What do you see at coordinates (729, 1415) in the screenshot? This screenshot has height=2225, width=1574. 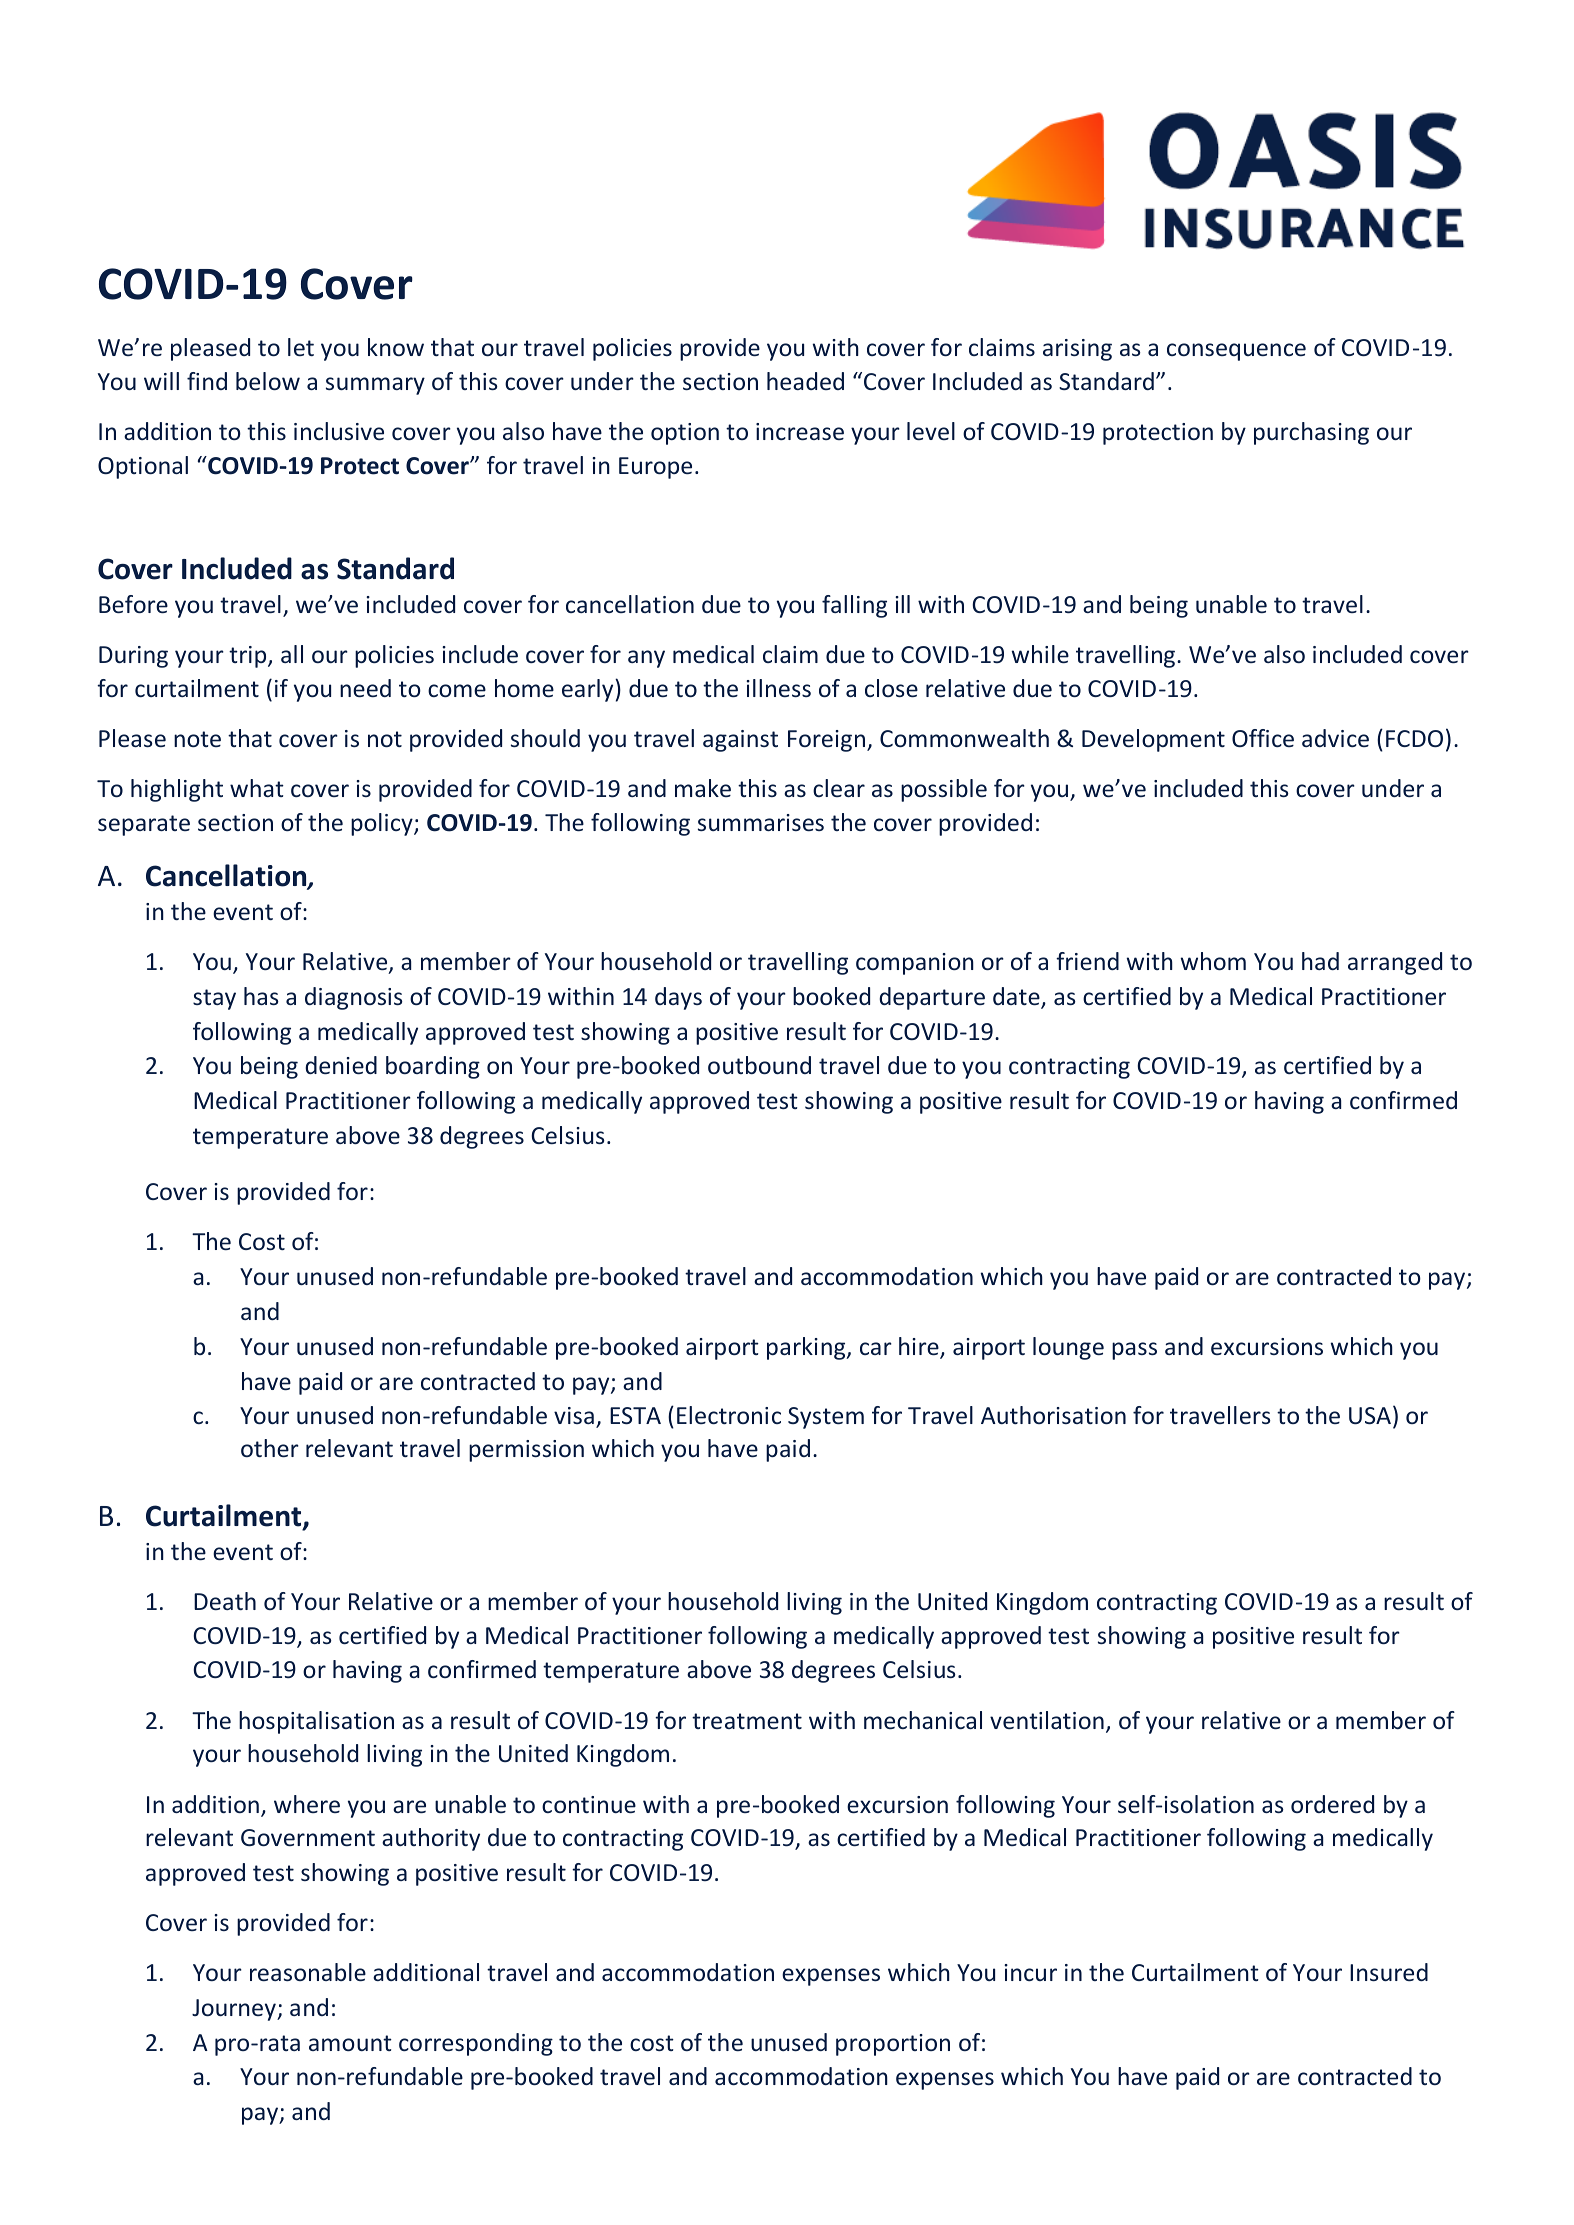 I see `Electronic` at bounding box center [729, 1415].
